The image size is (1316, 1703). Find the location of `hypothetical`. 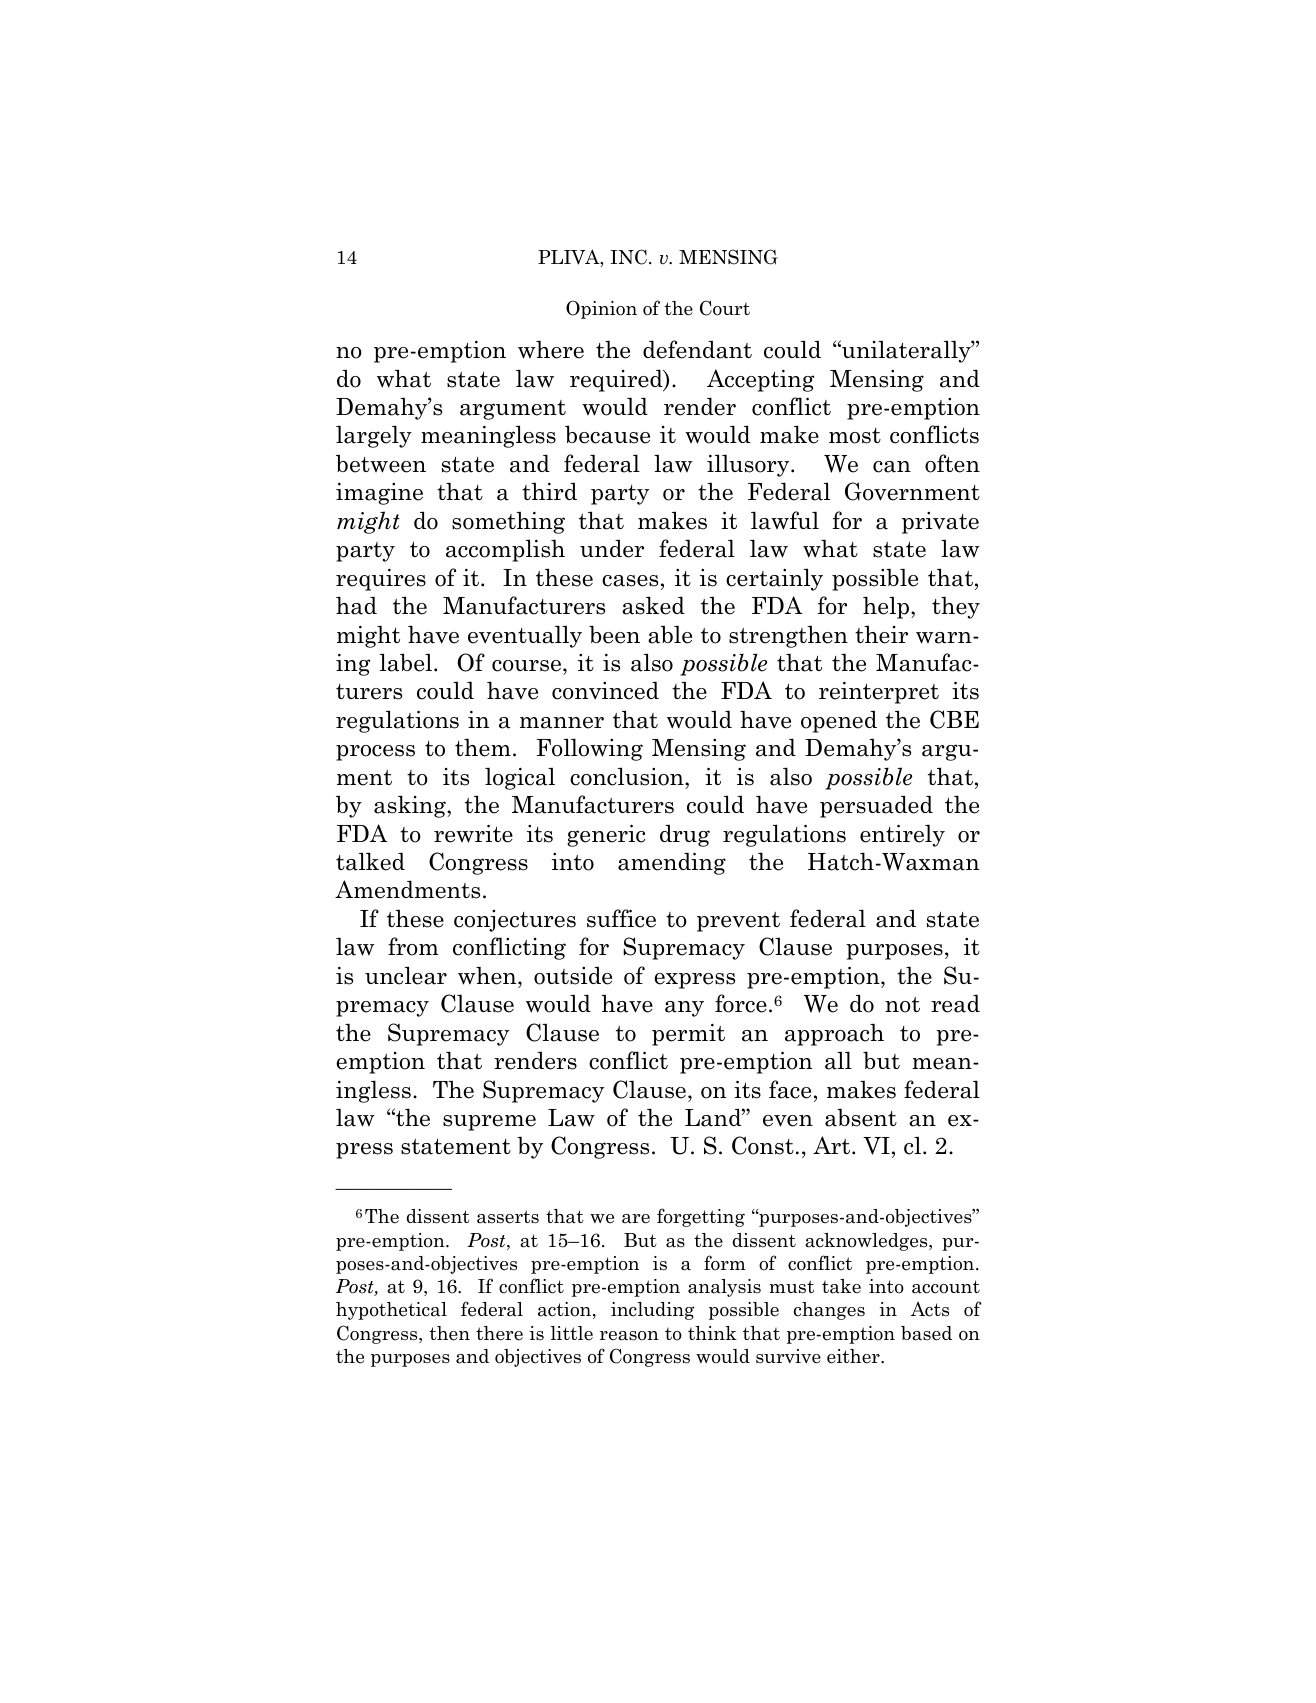

hypothetical is located at coordinates (391, 1311).
